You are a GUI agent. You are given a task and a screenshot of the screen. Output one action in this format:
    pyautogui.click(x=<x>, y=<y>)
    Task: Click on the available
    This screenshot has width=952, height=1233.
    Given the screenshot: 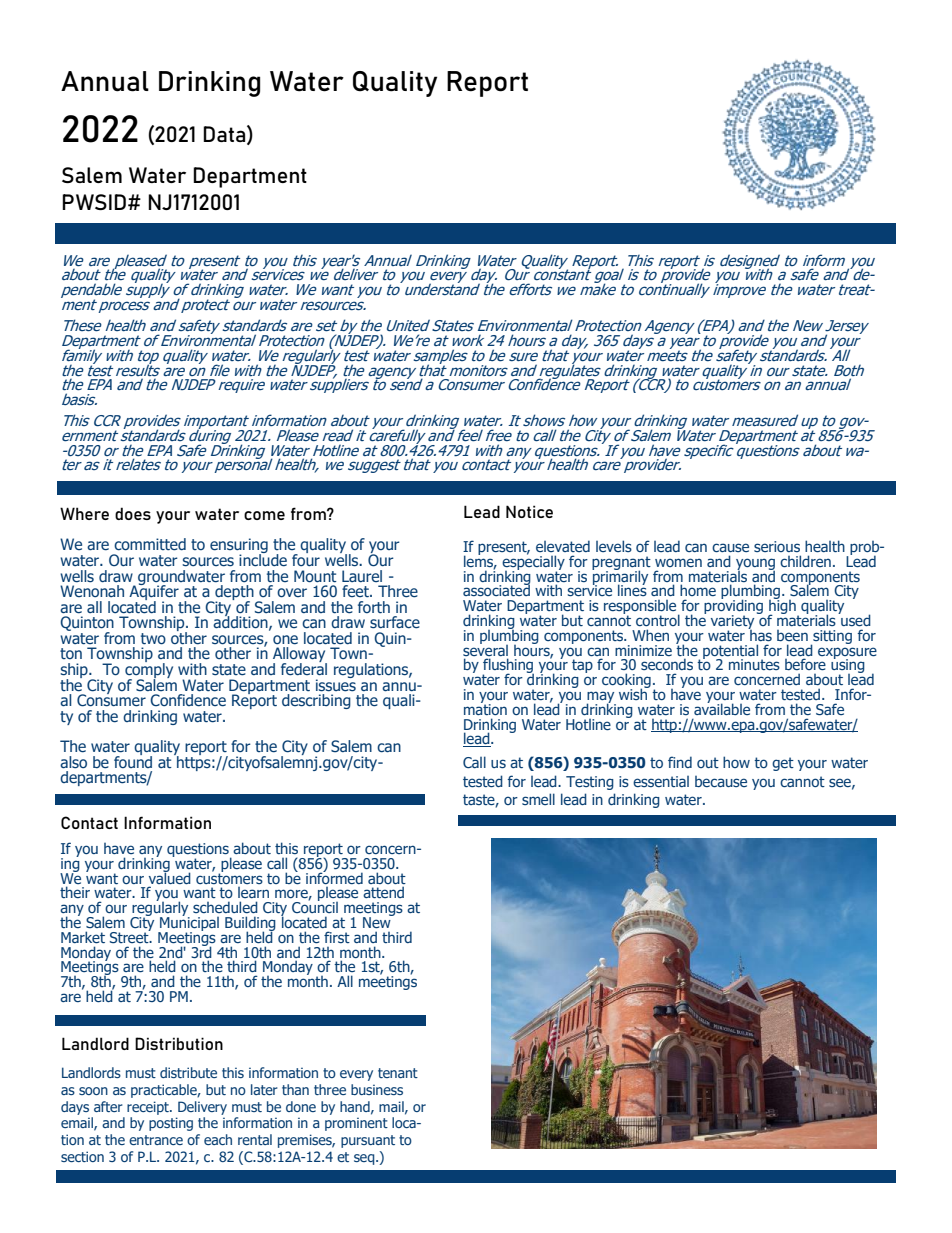 What is the action you would take?
    pyautogui.click(x=722, y=708)
